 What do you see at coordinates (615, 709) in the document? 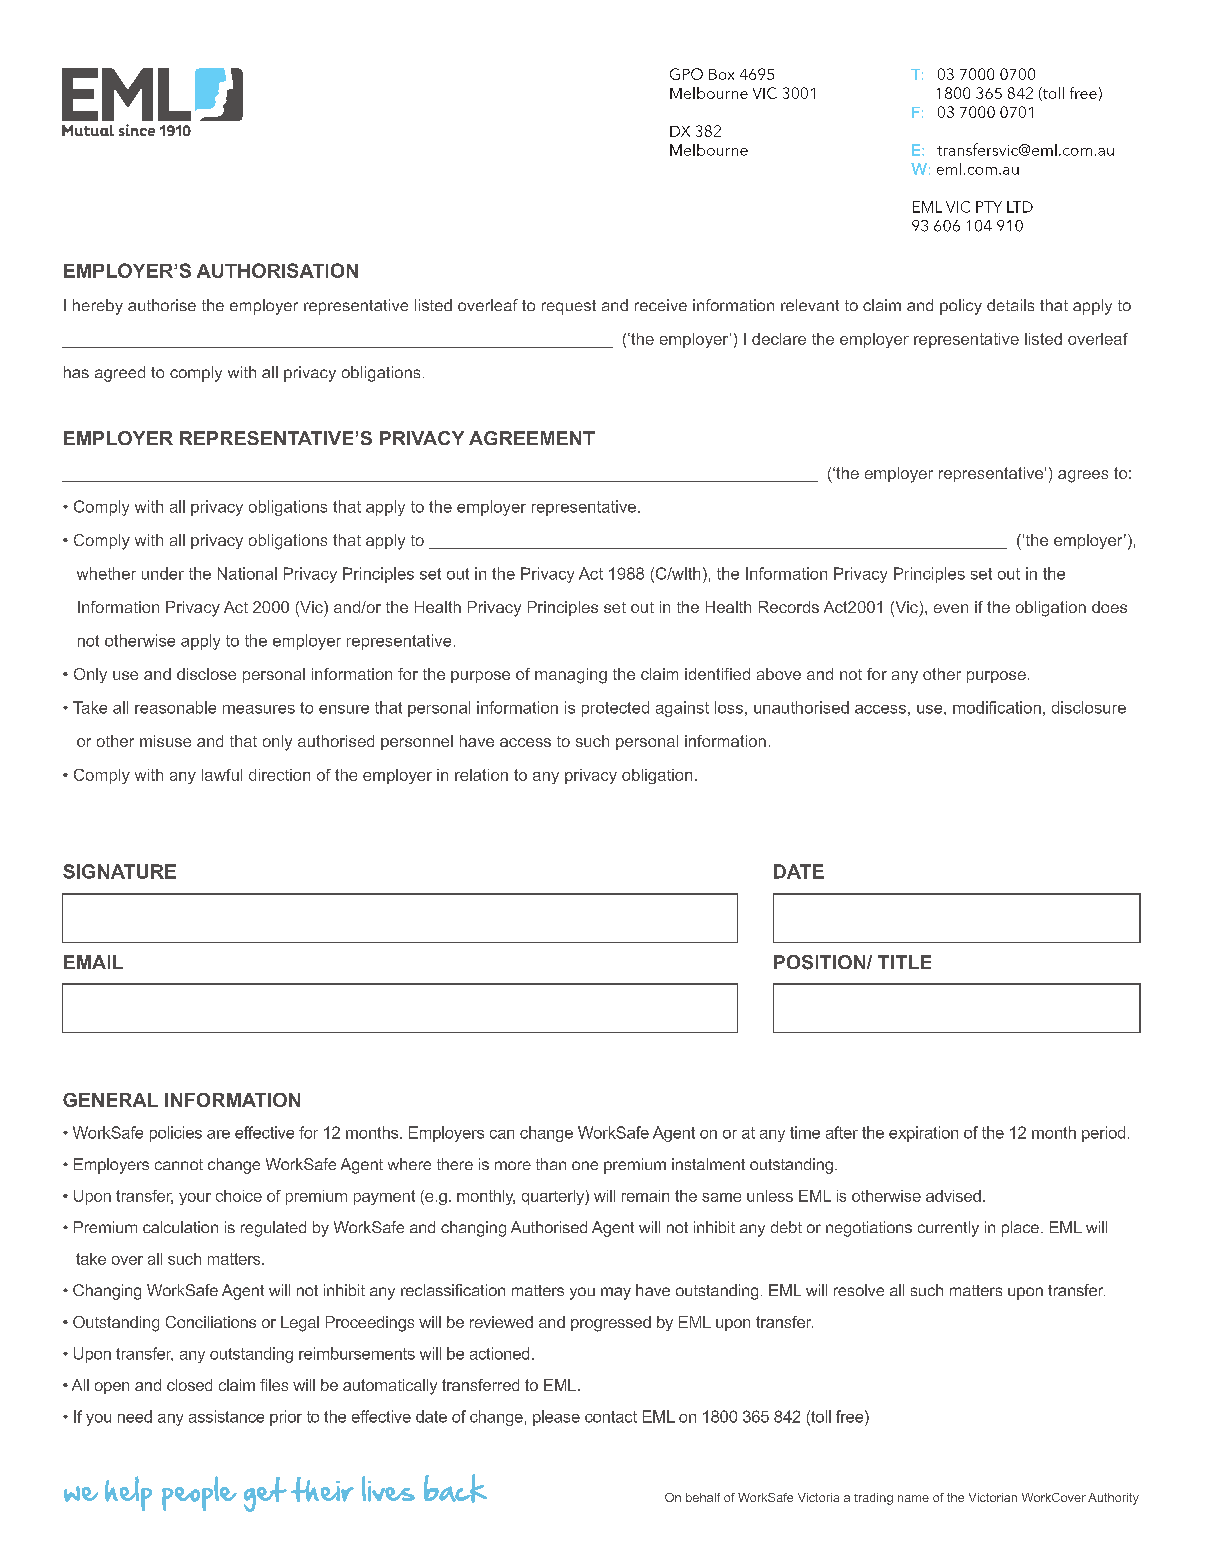
I see `protected` at bounding box center [615, 709].
